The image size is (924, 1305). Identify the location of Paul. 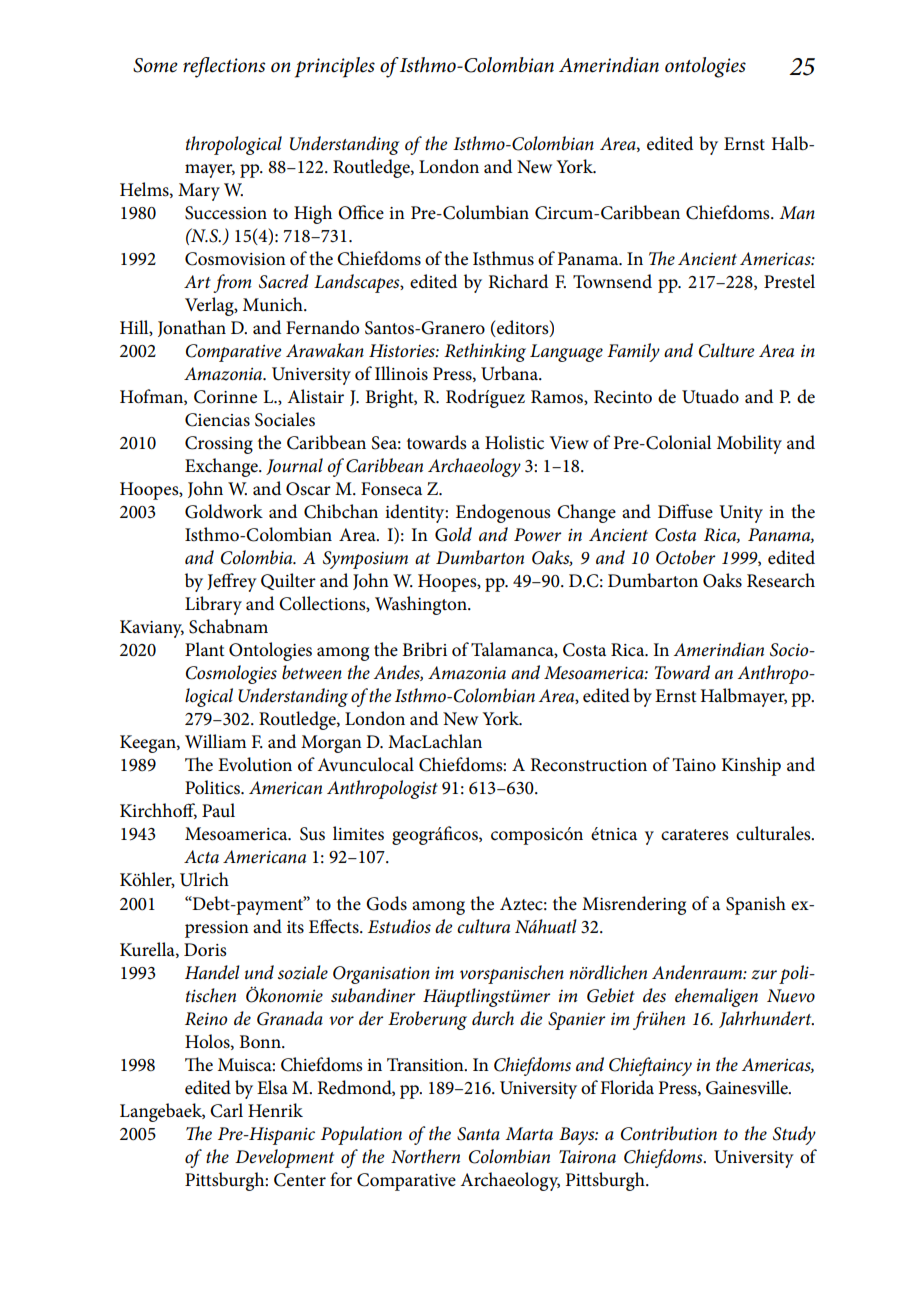
(218, 810).
